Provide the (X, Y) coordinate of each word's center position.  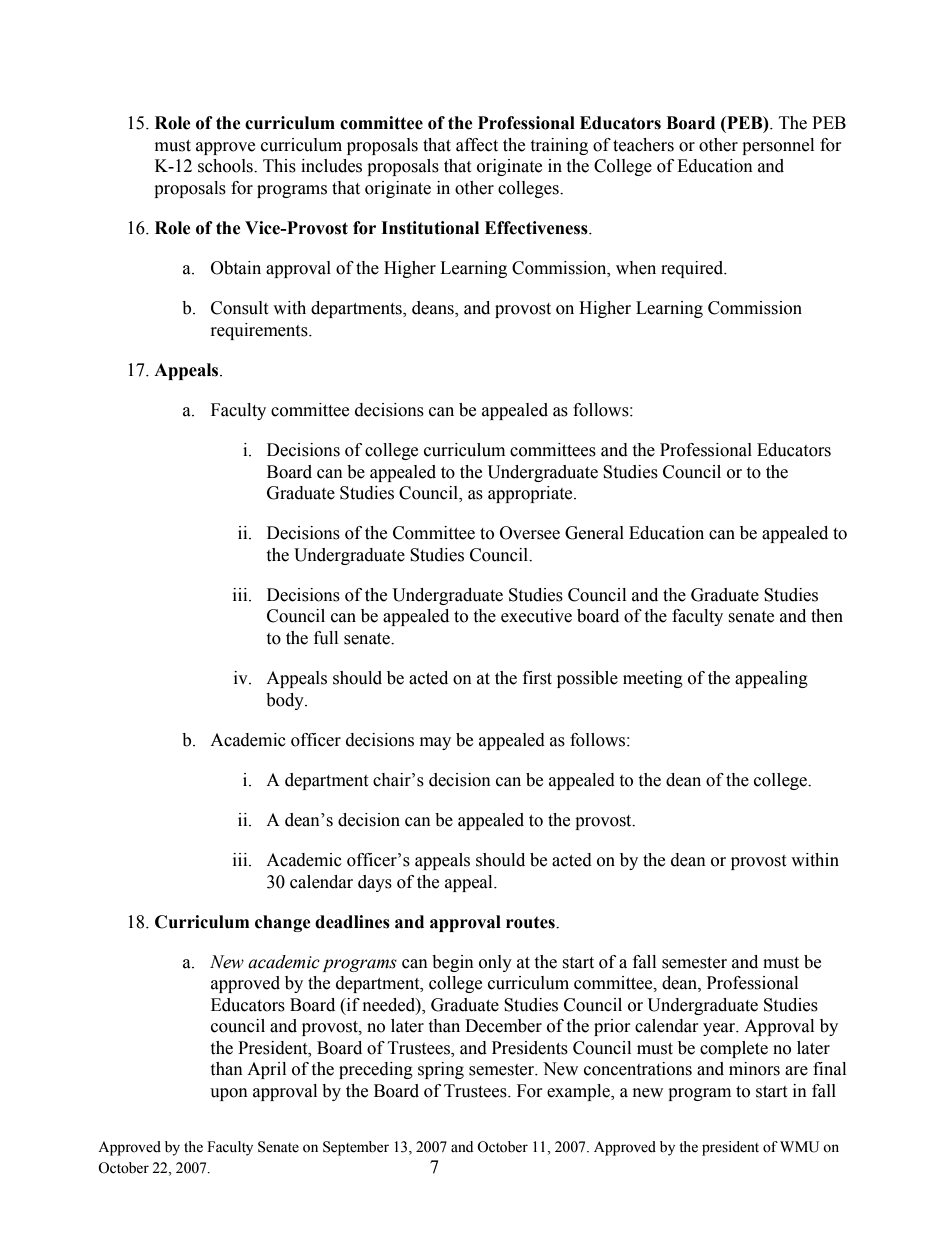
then (827, 616)
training (559, 146)
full (326, 638)
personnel (778, 146)
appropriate (531, 494)
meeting (653, 679)
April (266, 1070)
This (279, 166)
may (435, 743)
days (375, 883)
